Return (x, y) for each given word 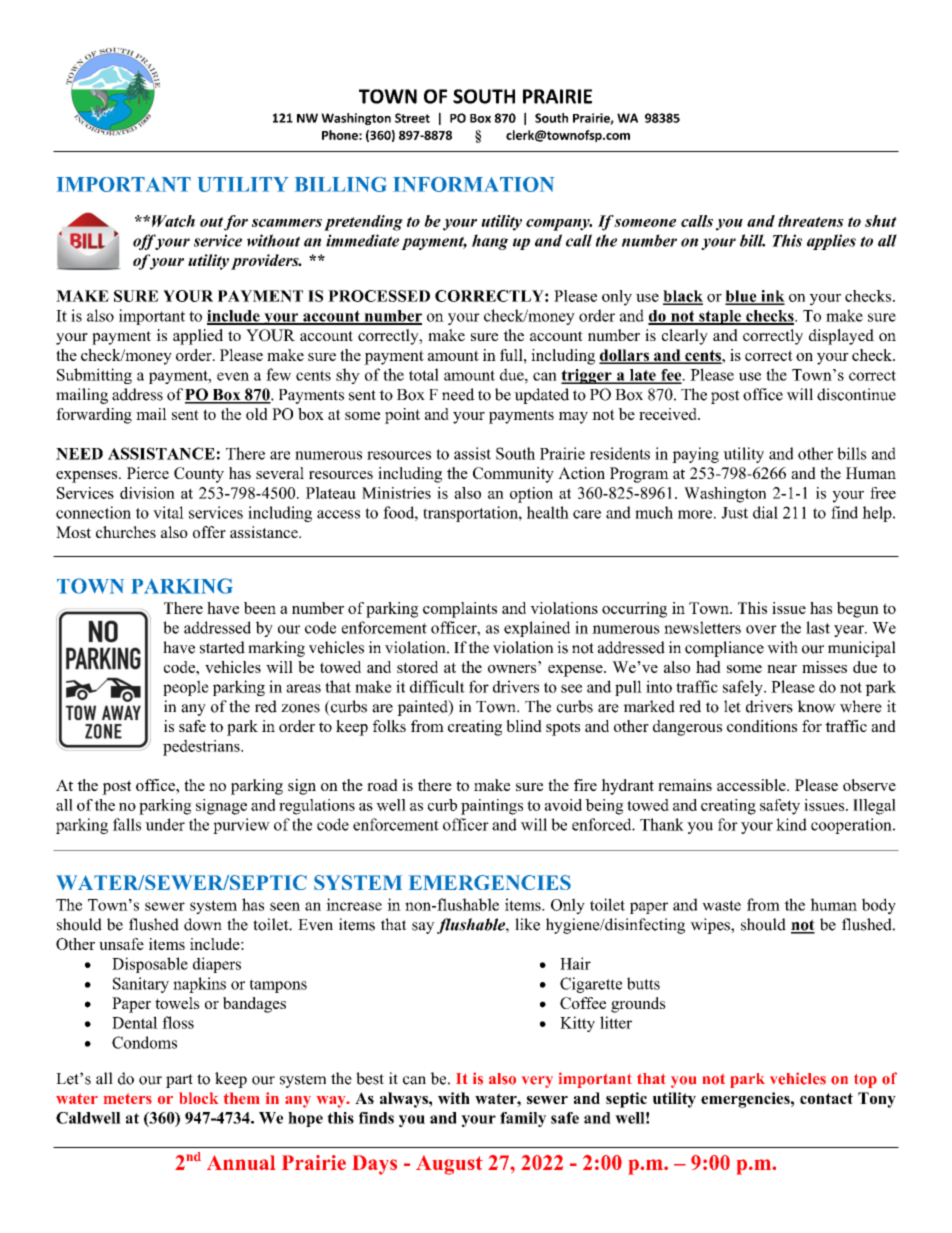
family (523, 1119)
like (527, 924)
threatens (811, 221)
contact (826, 1098)
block (198, 1098)
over (761, 629)
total (424, 374)
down (203, 924)
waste (721, 905)
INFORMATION (473, 184)
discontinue (856, 394)
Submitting (94, 376)
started (222, 647)
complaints (460, 610)
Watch (173, 221)
